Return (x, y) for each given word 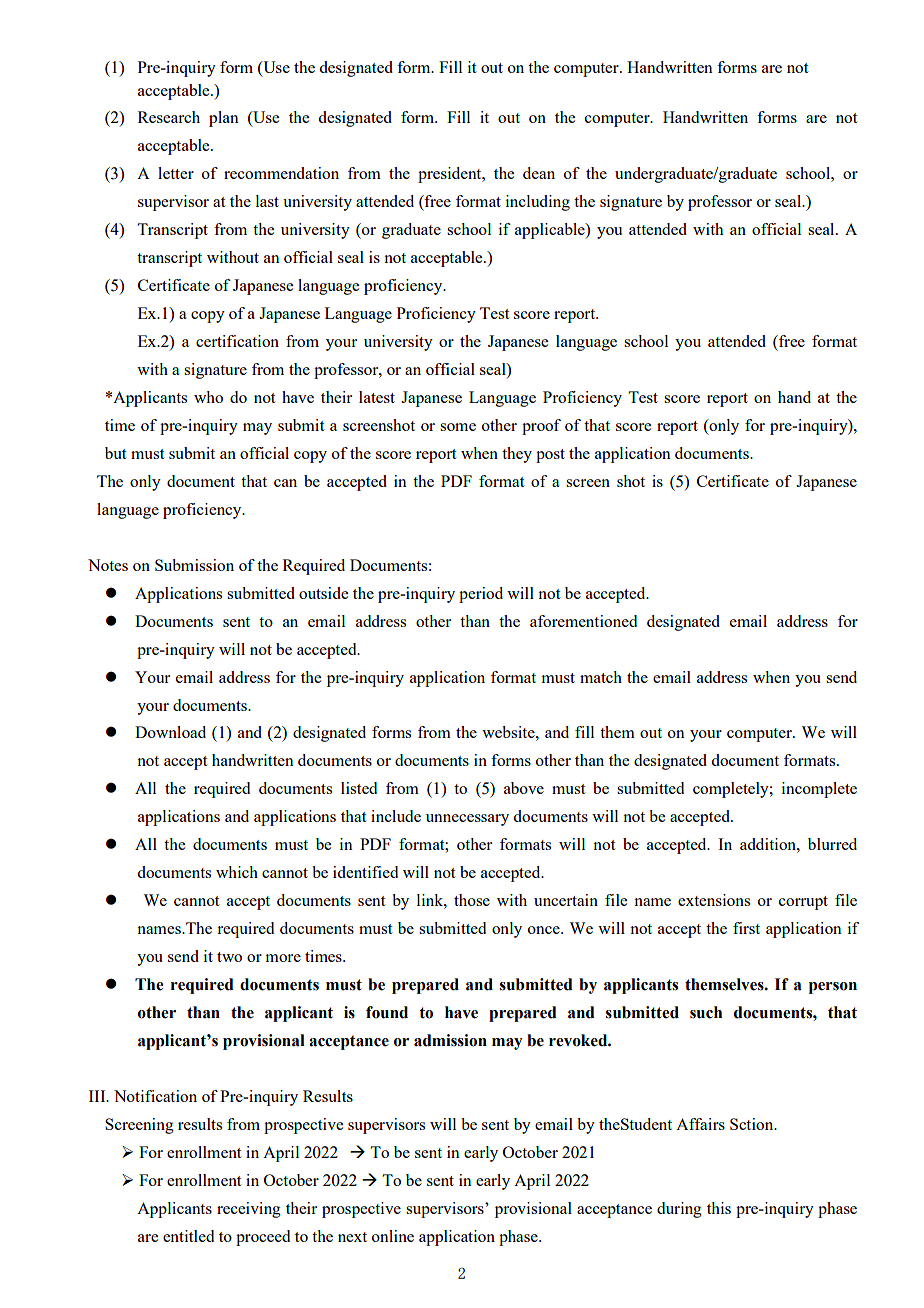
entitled (188, 1236)
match (601, 677)
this (719, 1208)
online (393, 1236)
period (481, 595)
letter (176, 173)
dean (539, 173)
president (451, 175)
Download (170, 732)
